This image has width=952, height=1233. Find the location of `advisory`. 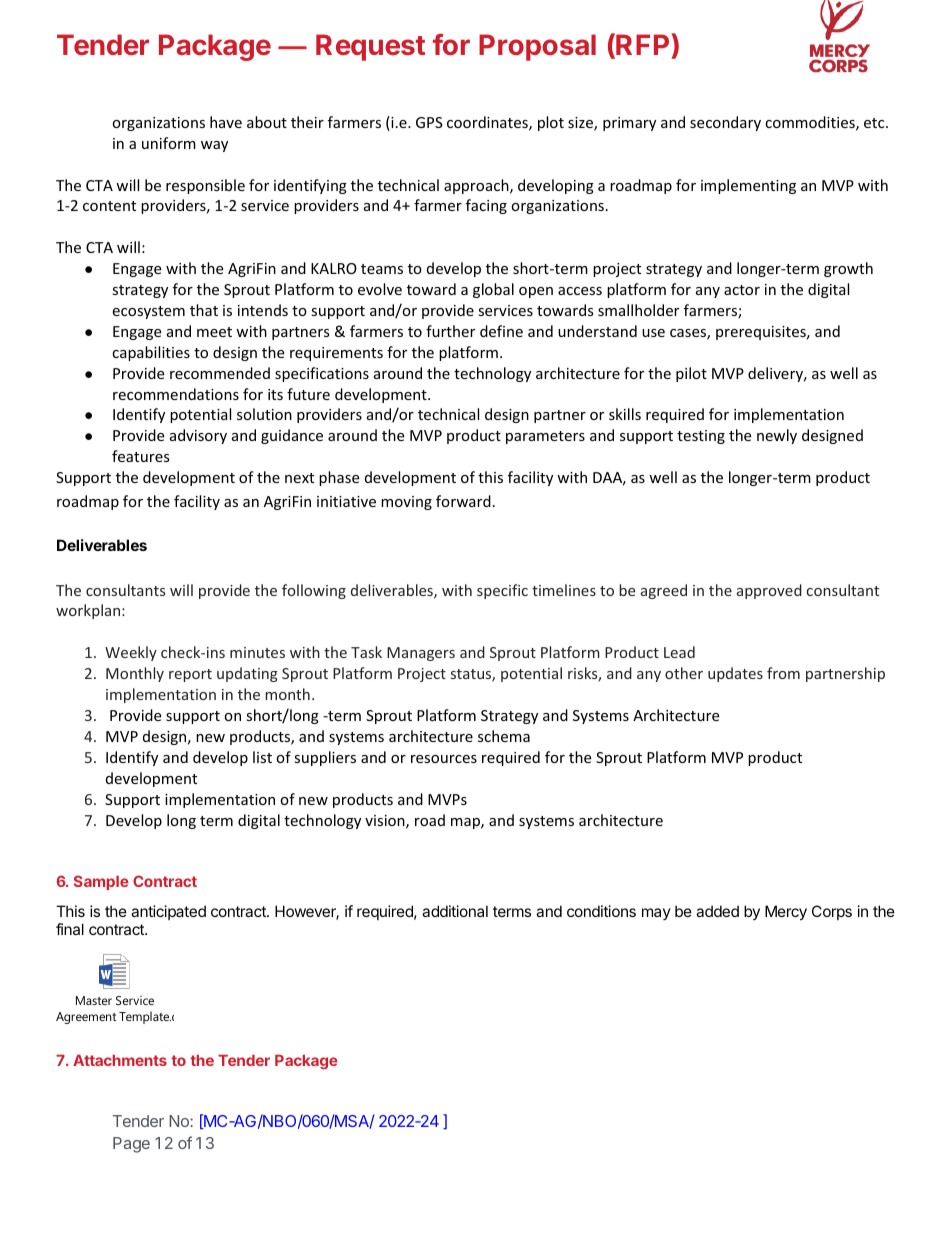

advisory is located at coordinates (198, 436).
